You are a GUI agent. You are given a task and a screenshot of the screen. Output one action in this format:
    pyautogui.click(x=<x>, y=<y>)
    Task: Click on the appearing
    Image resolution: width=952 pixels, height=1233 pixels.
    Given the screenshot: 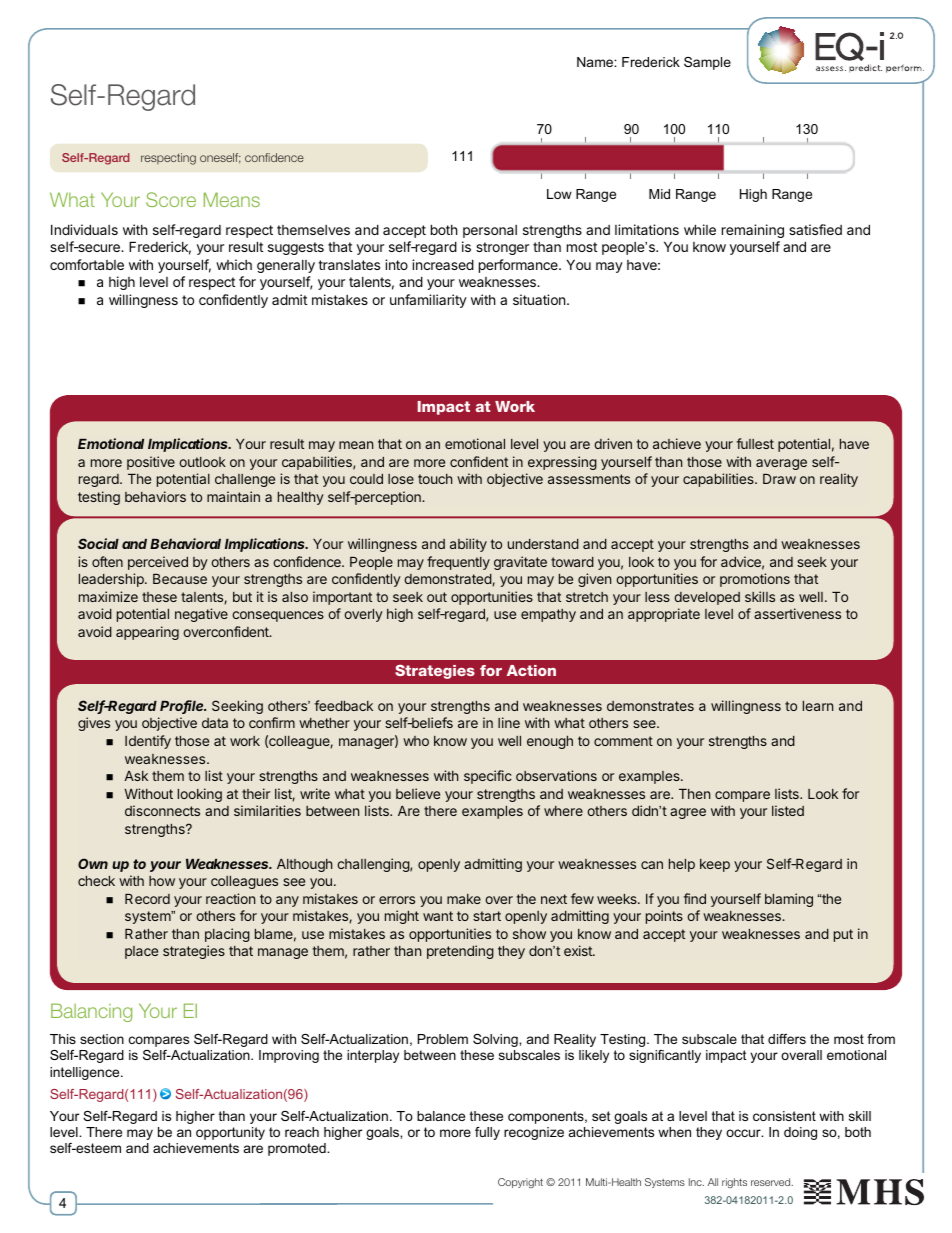 What is the action you would take?
    pyautogui.click(x=147, y=633)
